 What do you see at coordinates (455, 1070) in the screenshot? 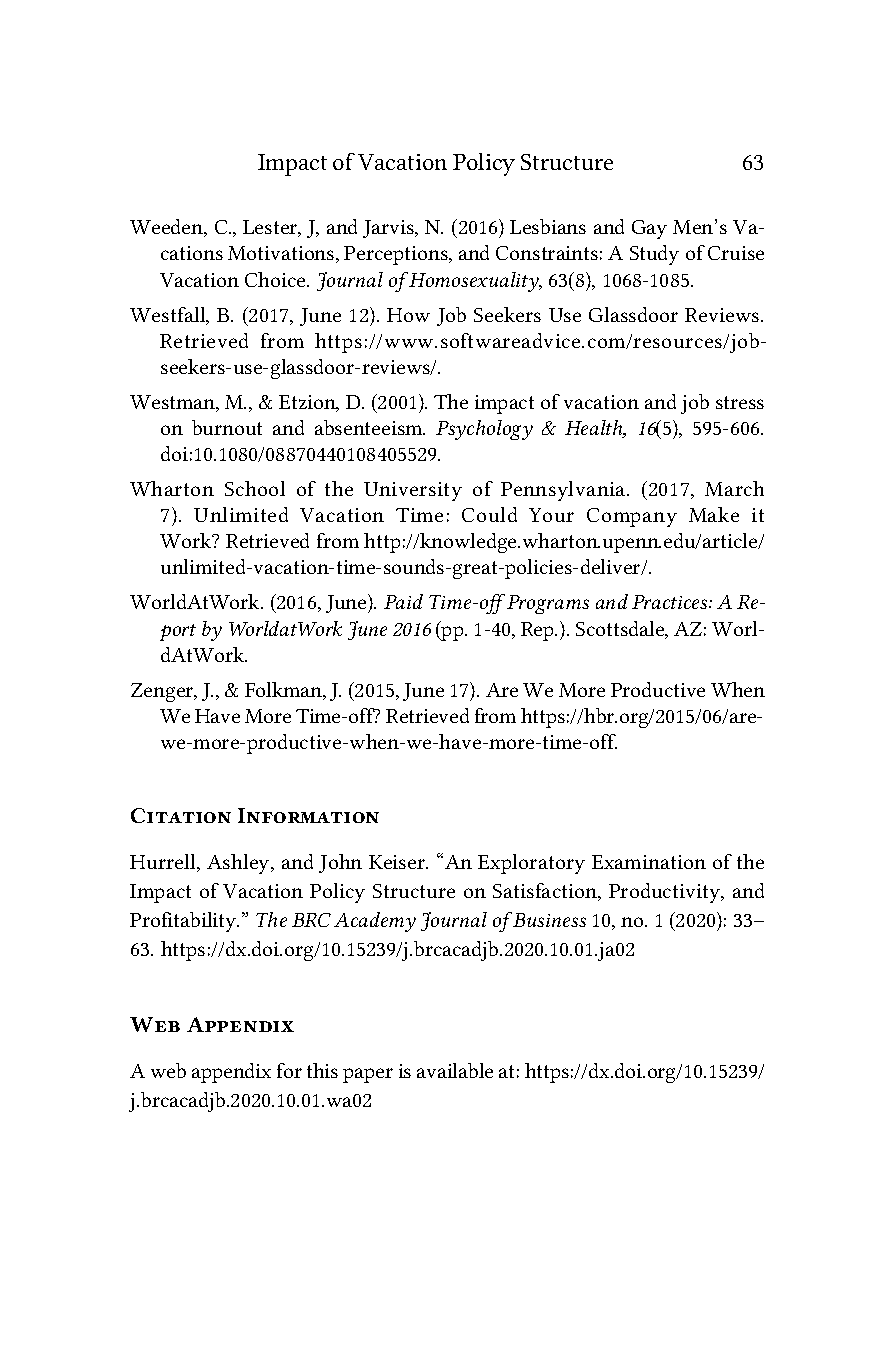
I see `available` at bounding box center [455, 1070].
